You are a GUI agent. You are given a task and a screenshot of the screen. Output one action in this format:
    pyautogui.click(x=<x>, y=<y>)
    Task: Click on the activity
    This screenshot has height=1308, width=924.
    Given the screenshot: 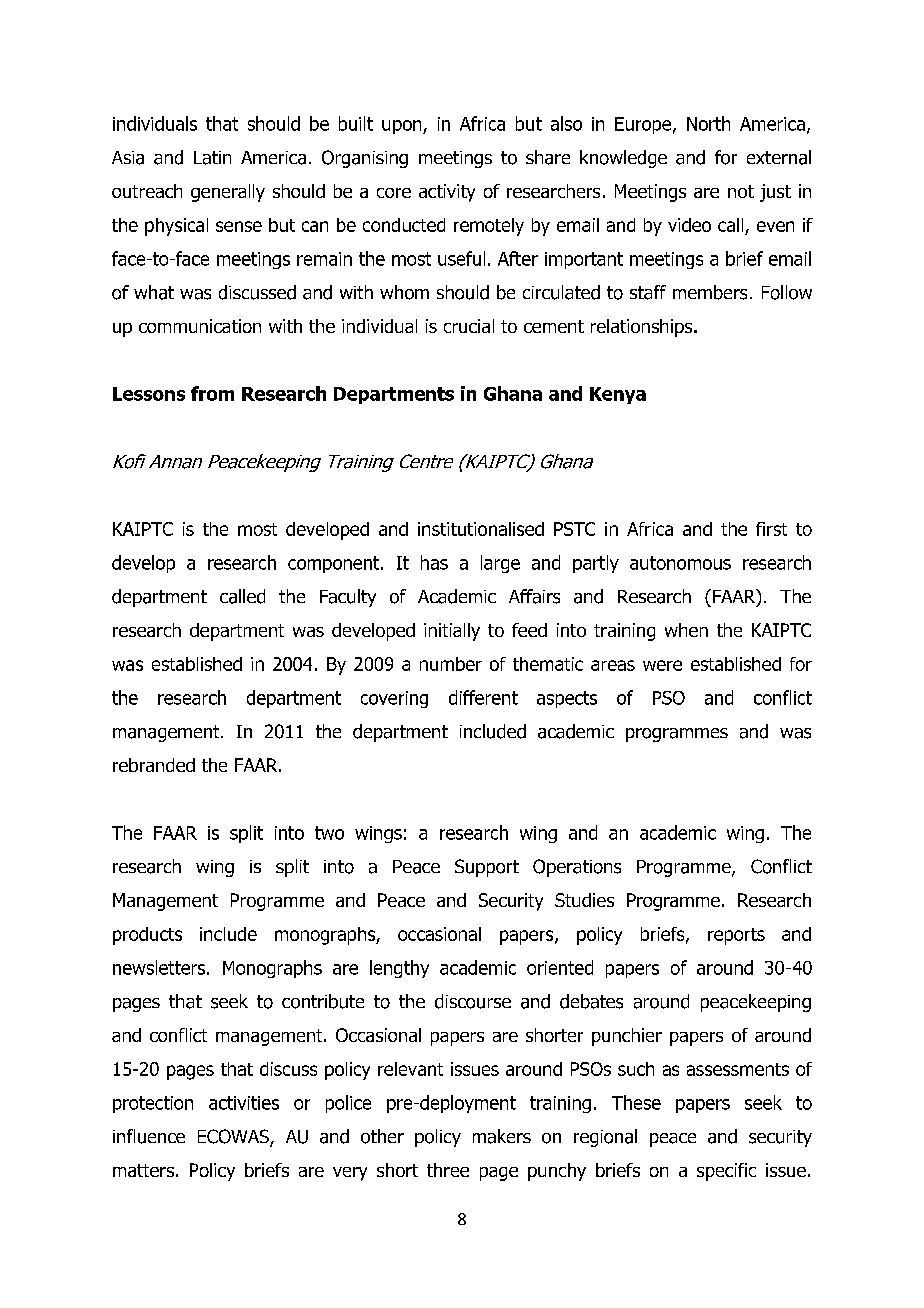 What is the action you would take?
    pyautogui.click(x=447, y=193)
